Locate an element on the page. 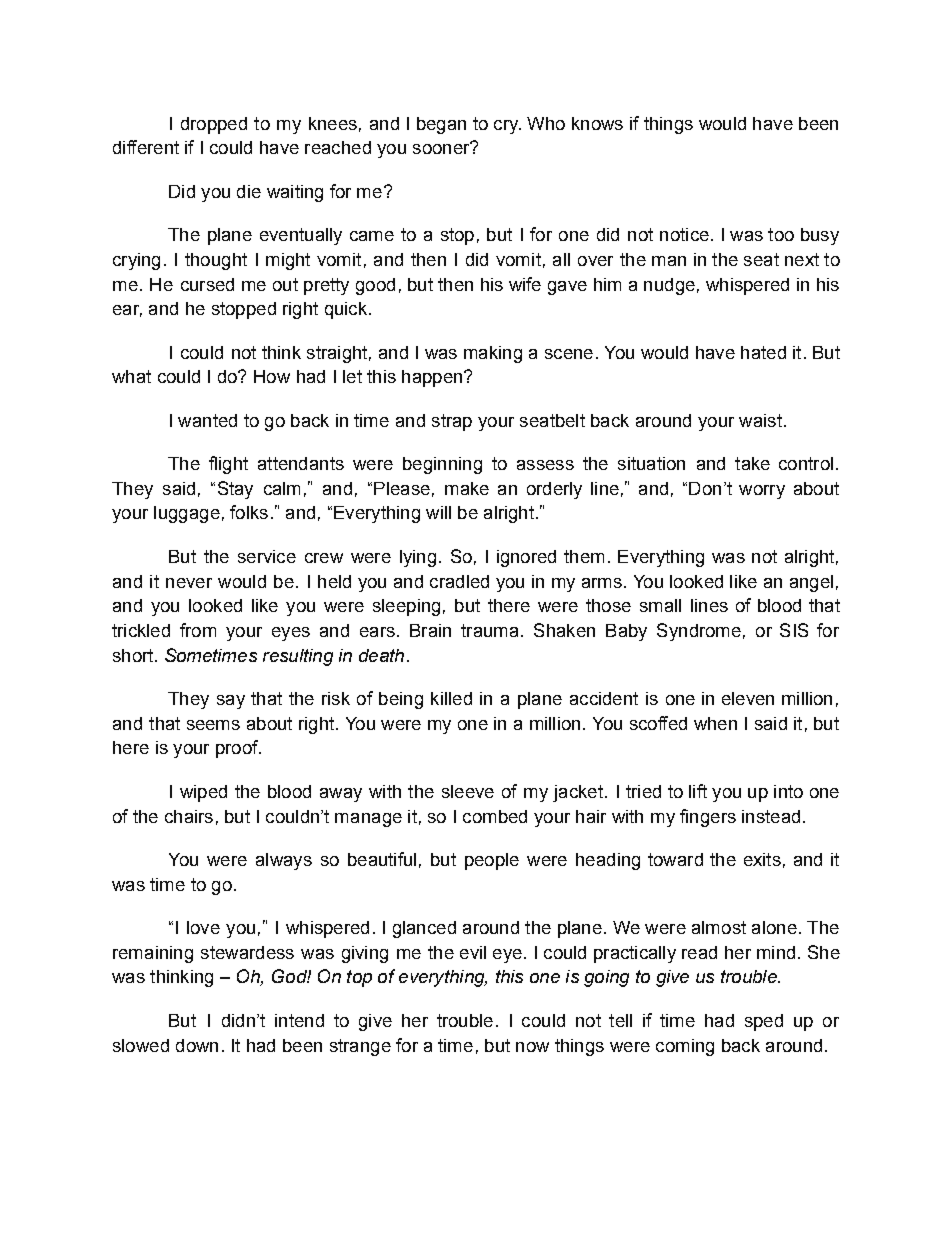 The image size is (952, 1233). never is located at coordinates (189, 583).
